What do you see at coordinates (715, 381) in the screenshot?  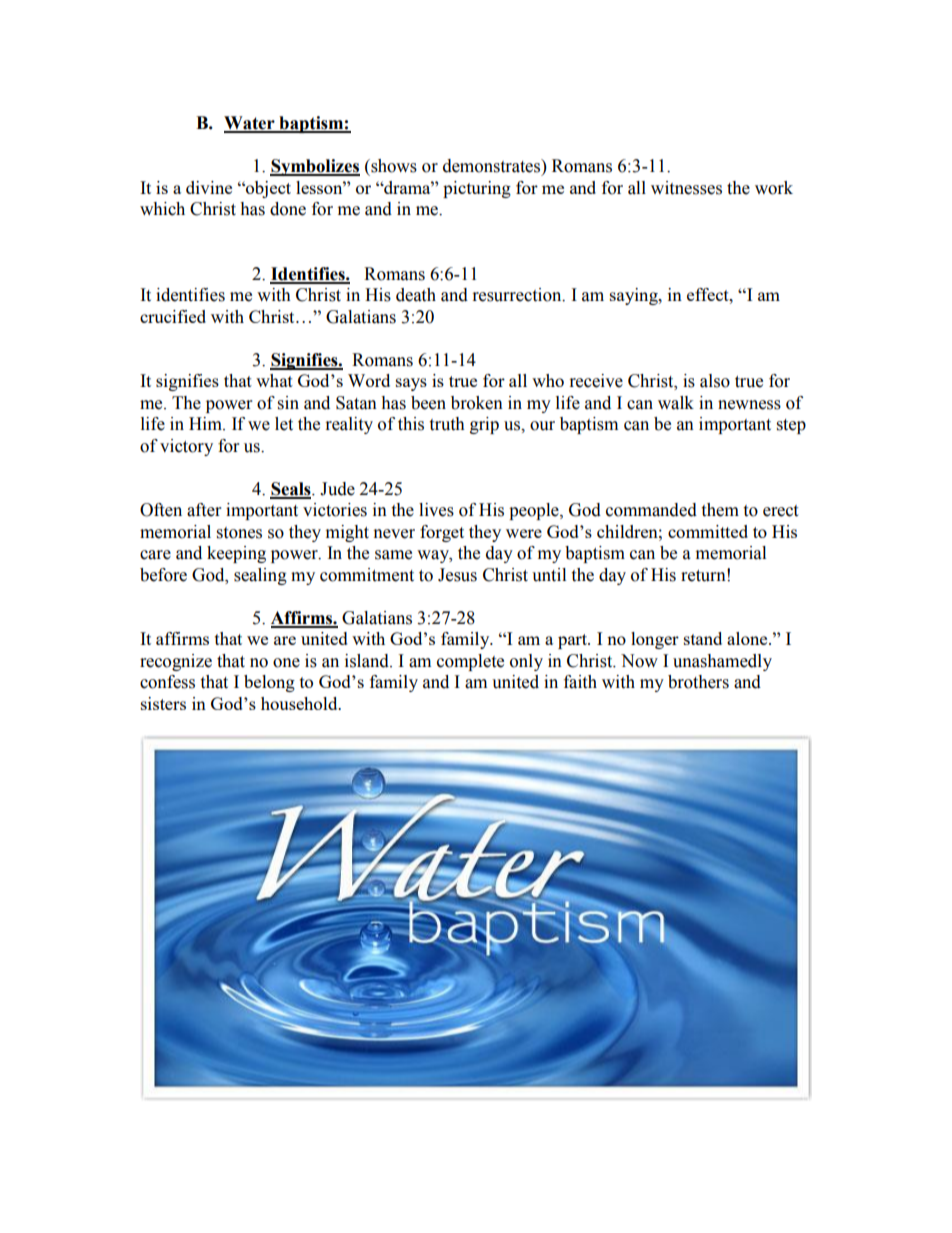 I see `also` at bounding box center [715, 381].
